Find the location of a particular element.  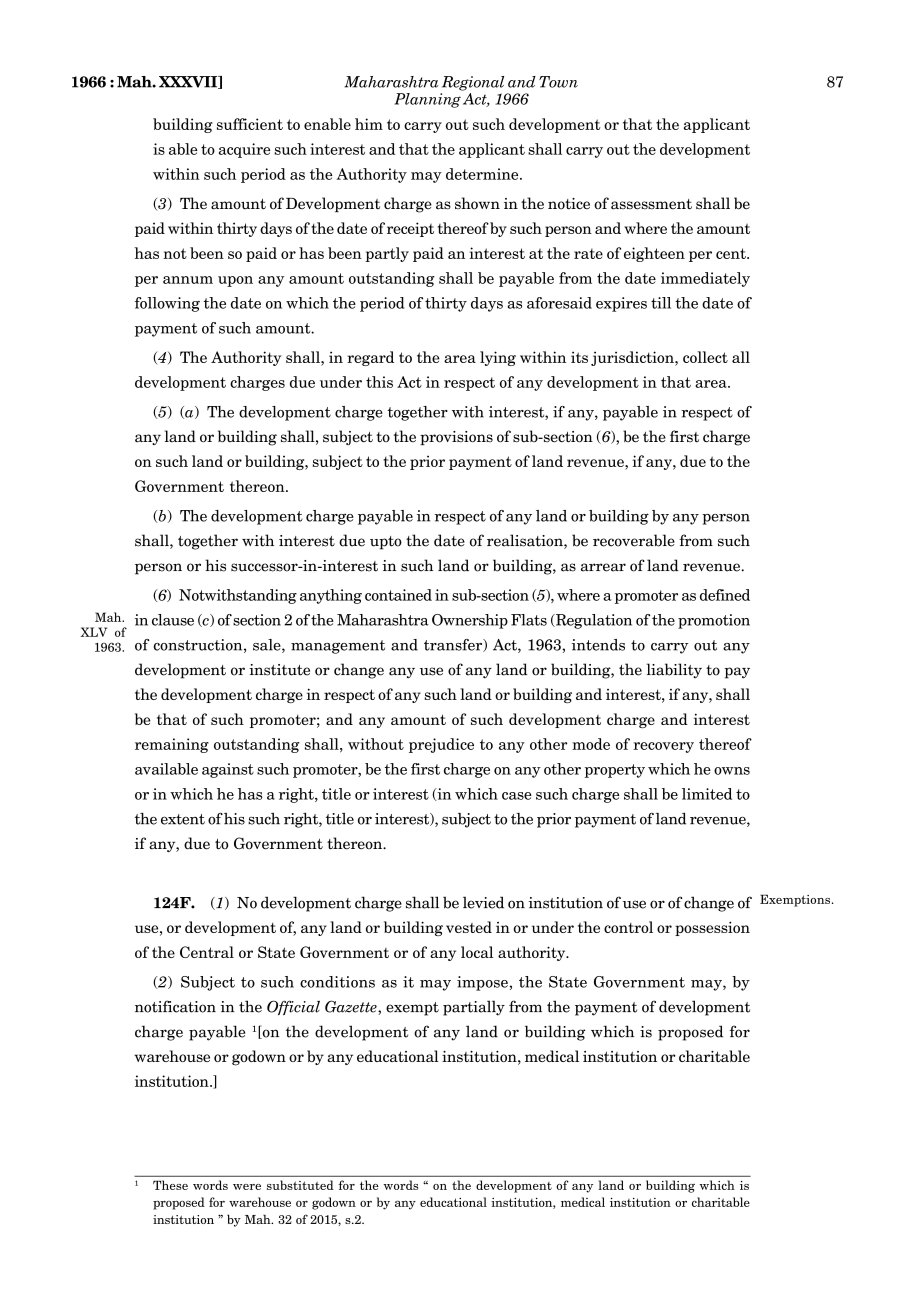

sufficient is located at coordinates (250, 124).
